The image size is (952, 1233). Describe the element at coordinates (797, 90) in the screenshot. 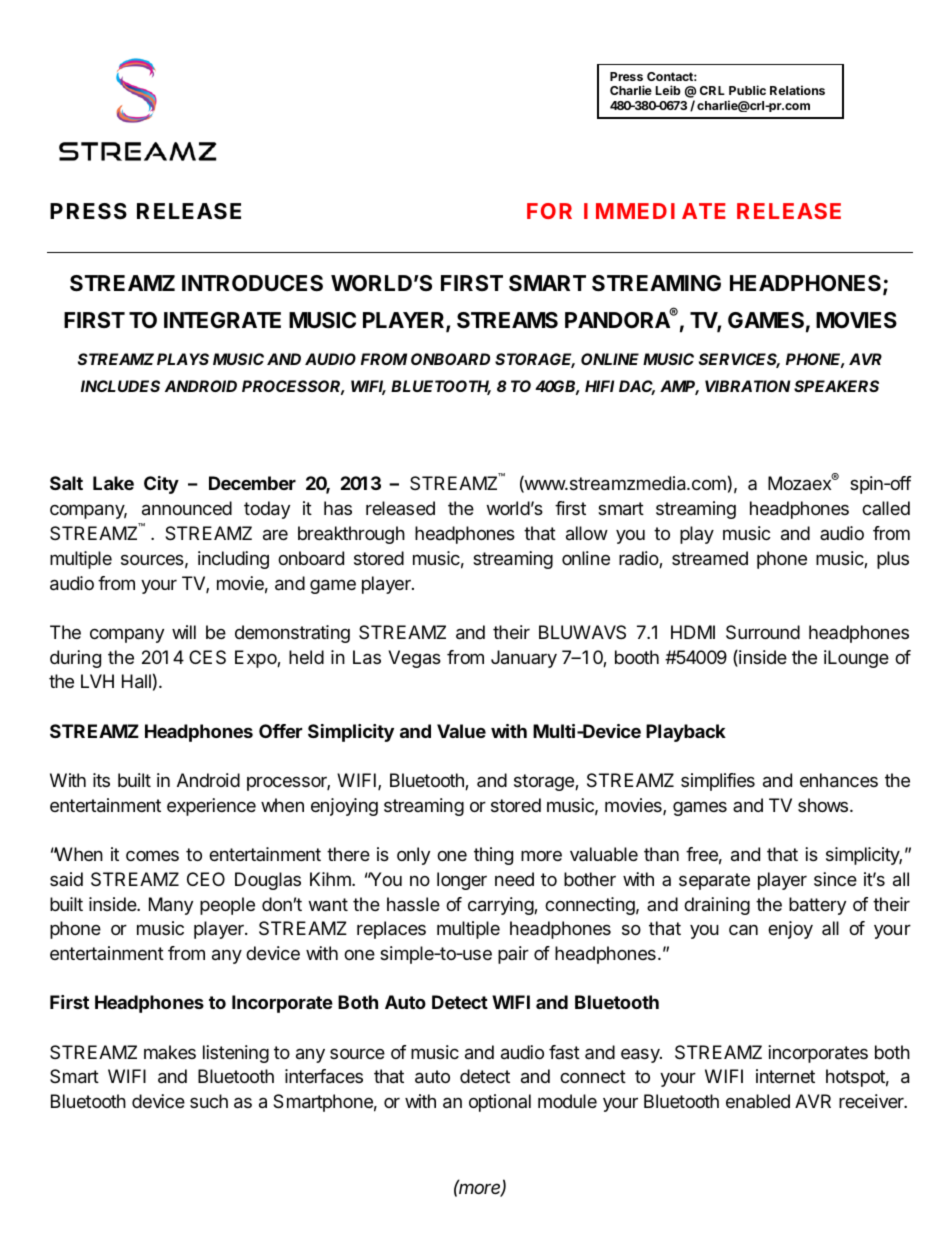

I see `Relations` at that location.
